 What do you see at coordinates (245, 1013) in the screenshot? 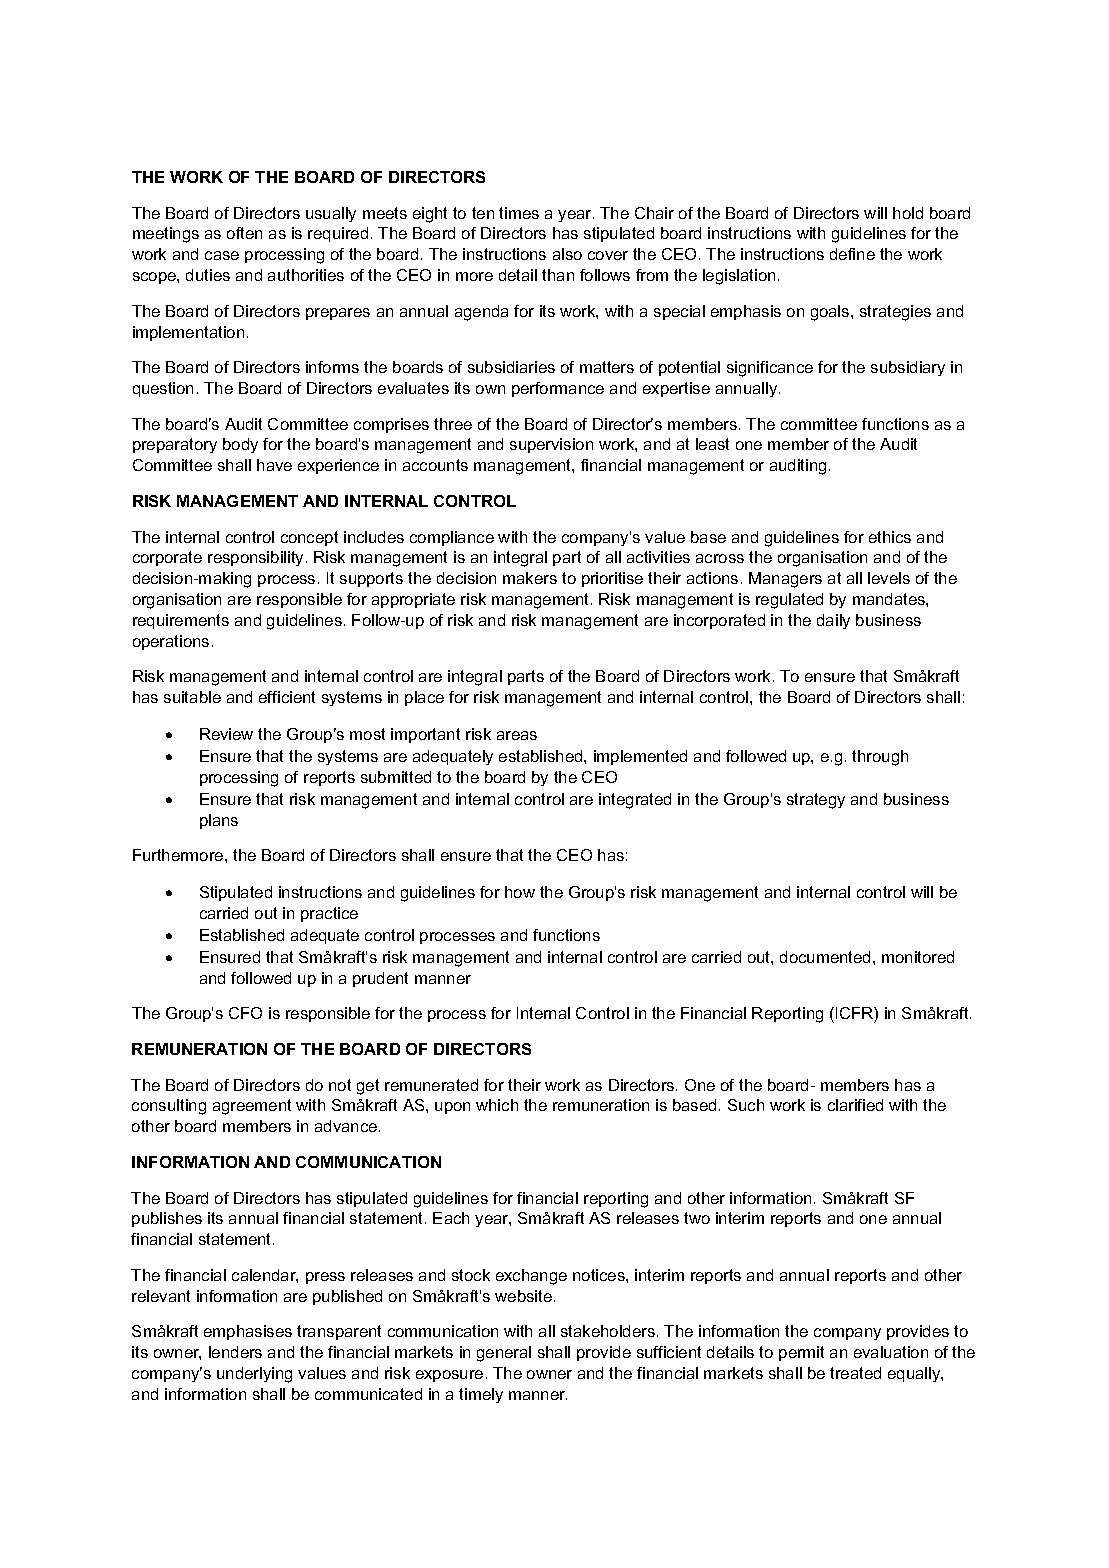
I see `CFO` at bounding box center [245, 1013].
